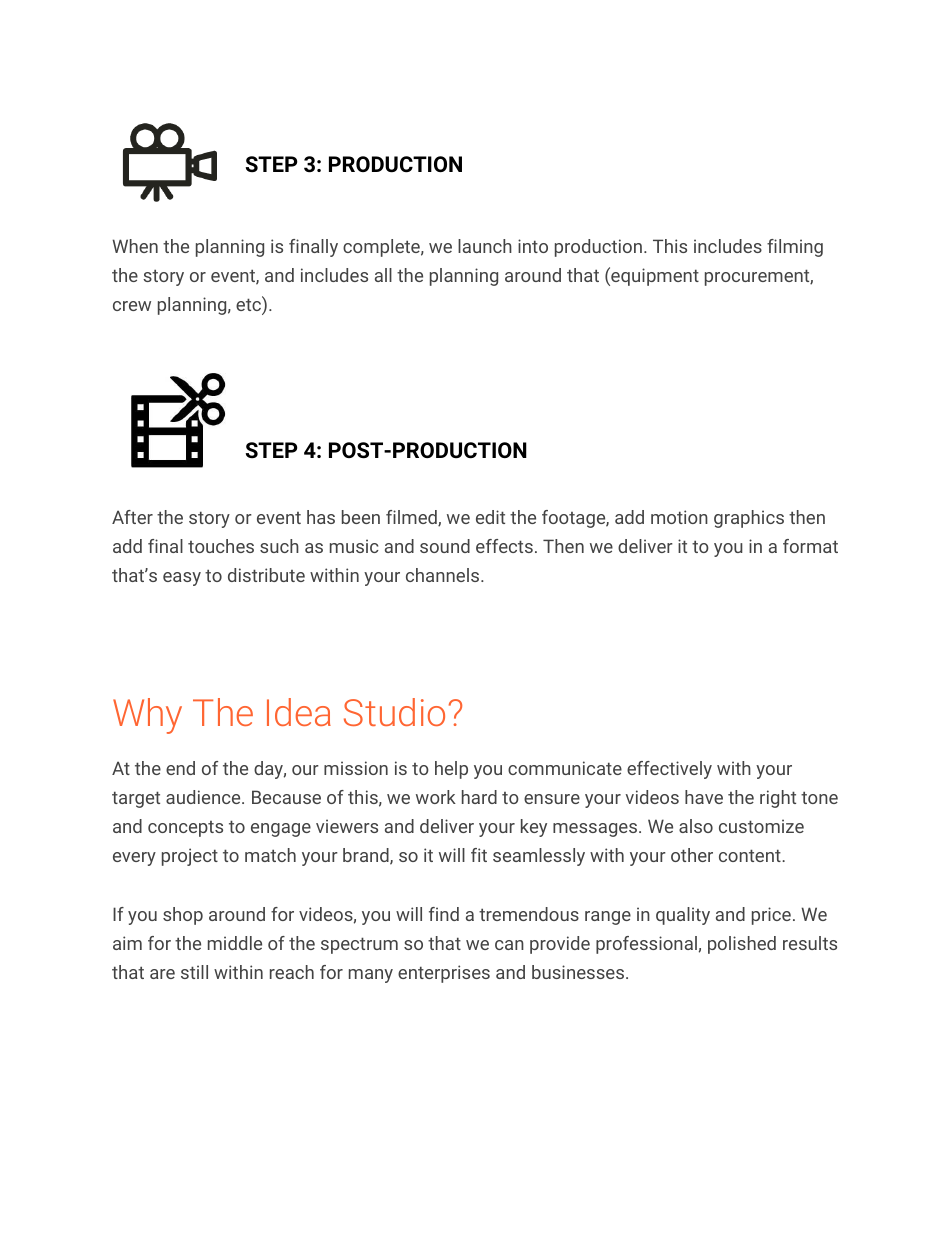 The image size is (952, 1233). What do you see at coordinates (485, 246) in the document?
I see `launch` at bounding box center [485, 246].
